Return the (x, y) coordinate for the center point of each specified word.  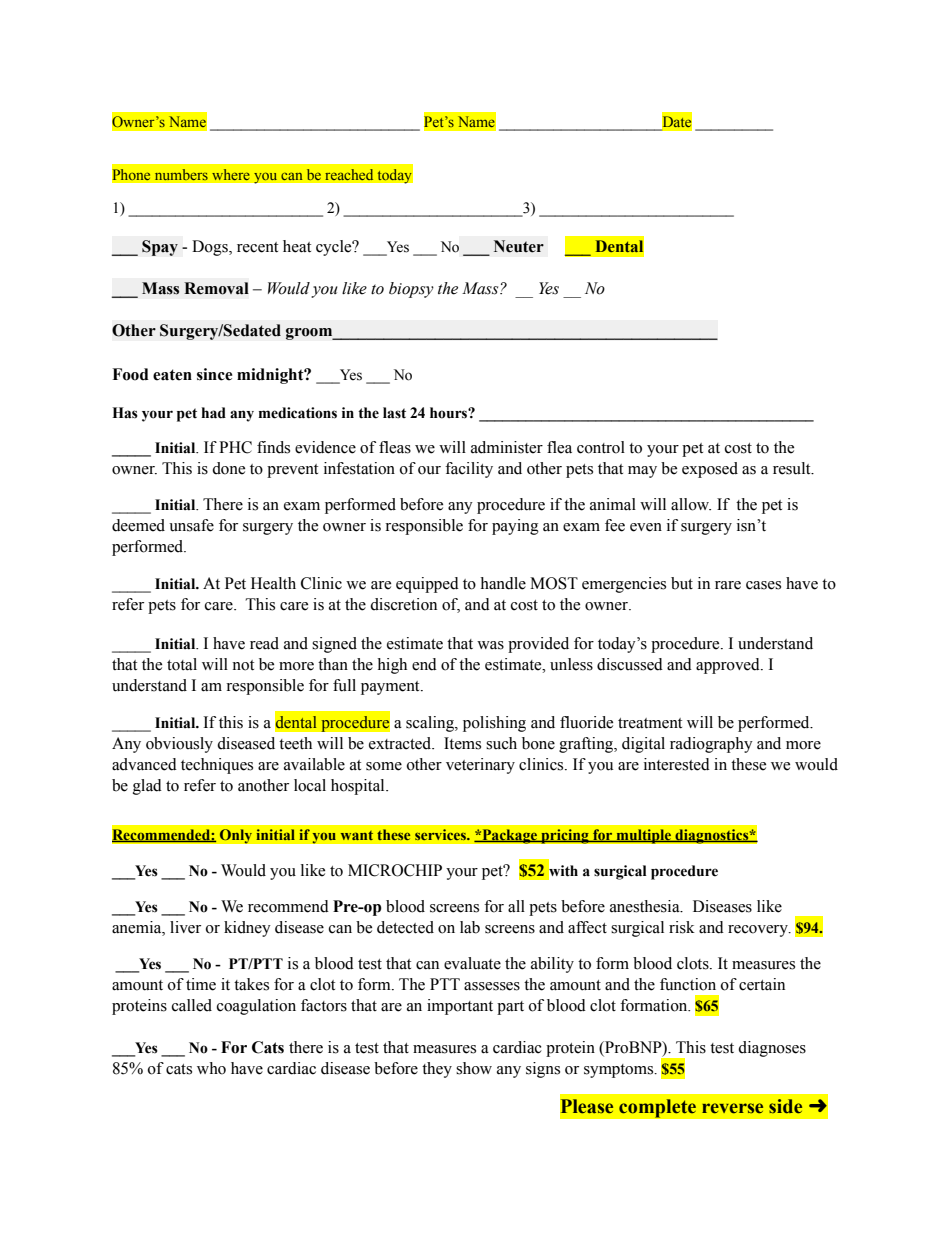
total (182, 664)
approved (729, 666)
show (474, 1068)
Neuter (519, 246)
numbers (181, 174)
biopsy (411, 290)
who (211, 1068)
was (490, 645)
